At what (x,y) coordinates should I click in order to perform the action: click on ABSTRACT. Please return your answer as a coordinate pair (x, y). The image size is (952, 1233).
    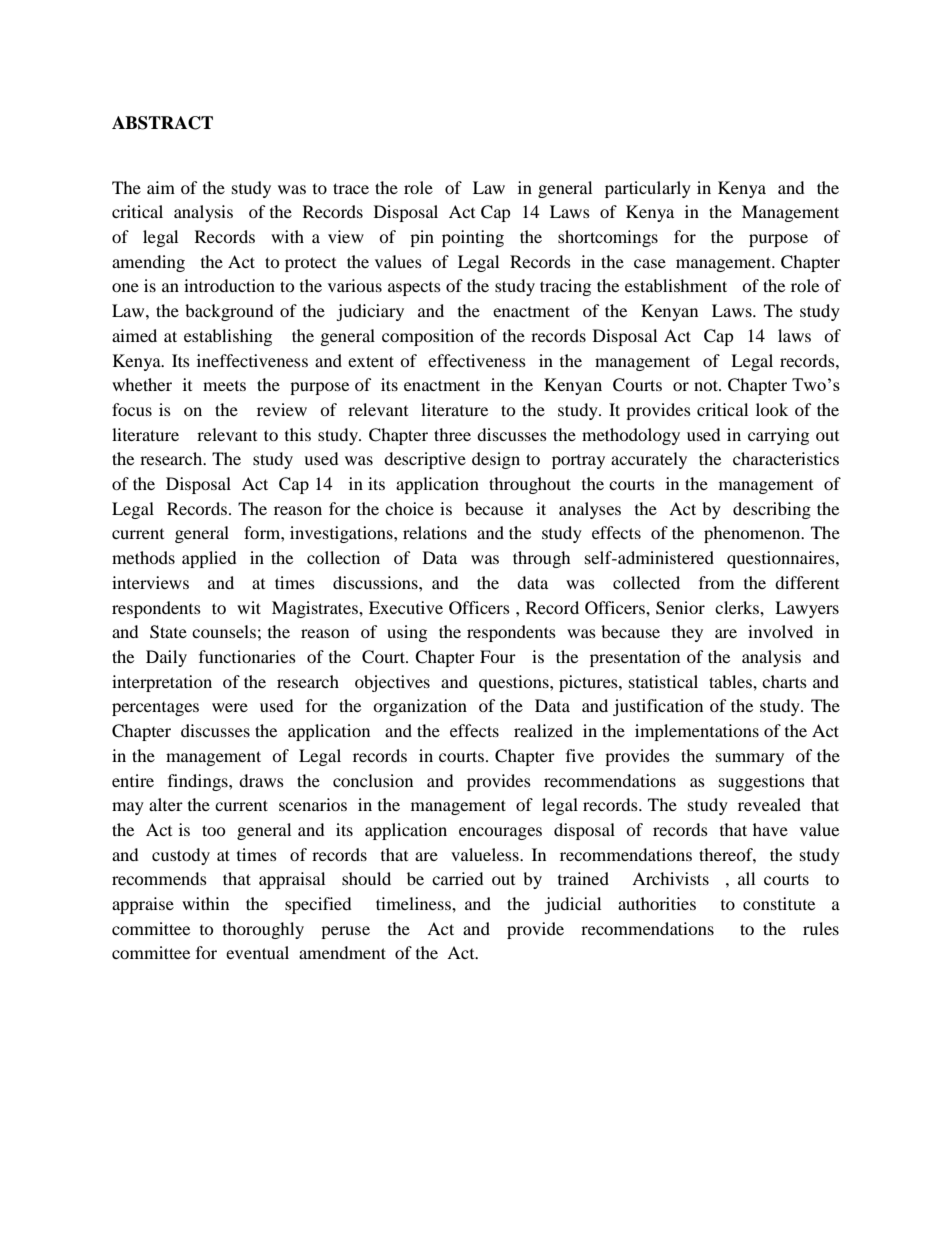
    Looking at the image, I should click on (162, 123).
